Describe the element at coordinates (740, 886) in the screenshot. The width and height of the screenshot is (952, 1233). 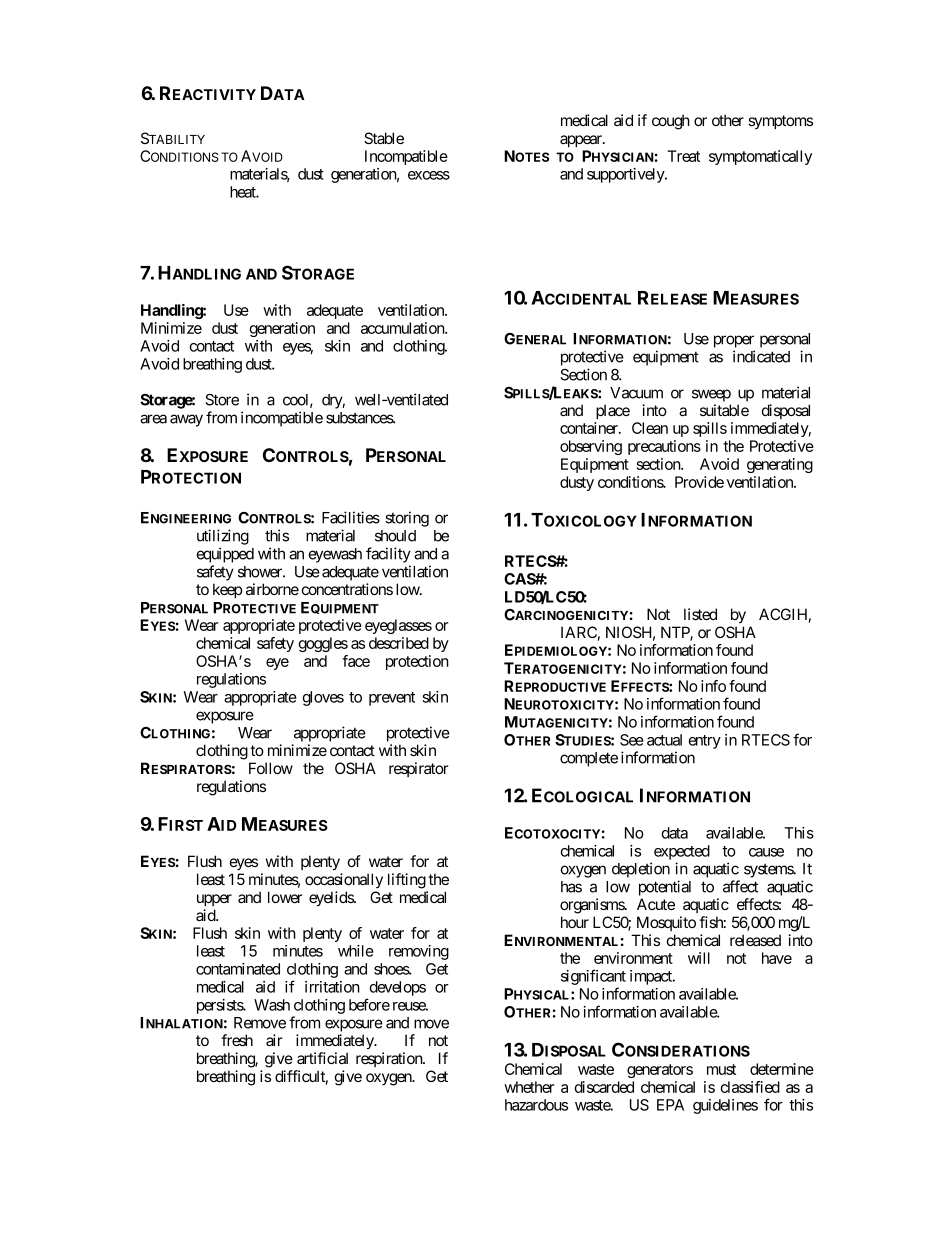
I see `affect` at that location.
